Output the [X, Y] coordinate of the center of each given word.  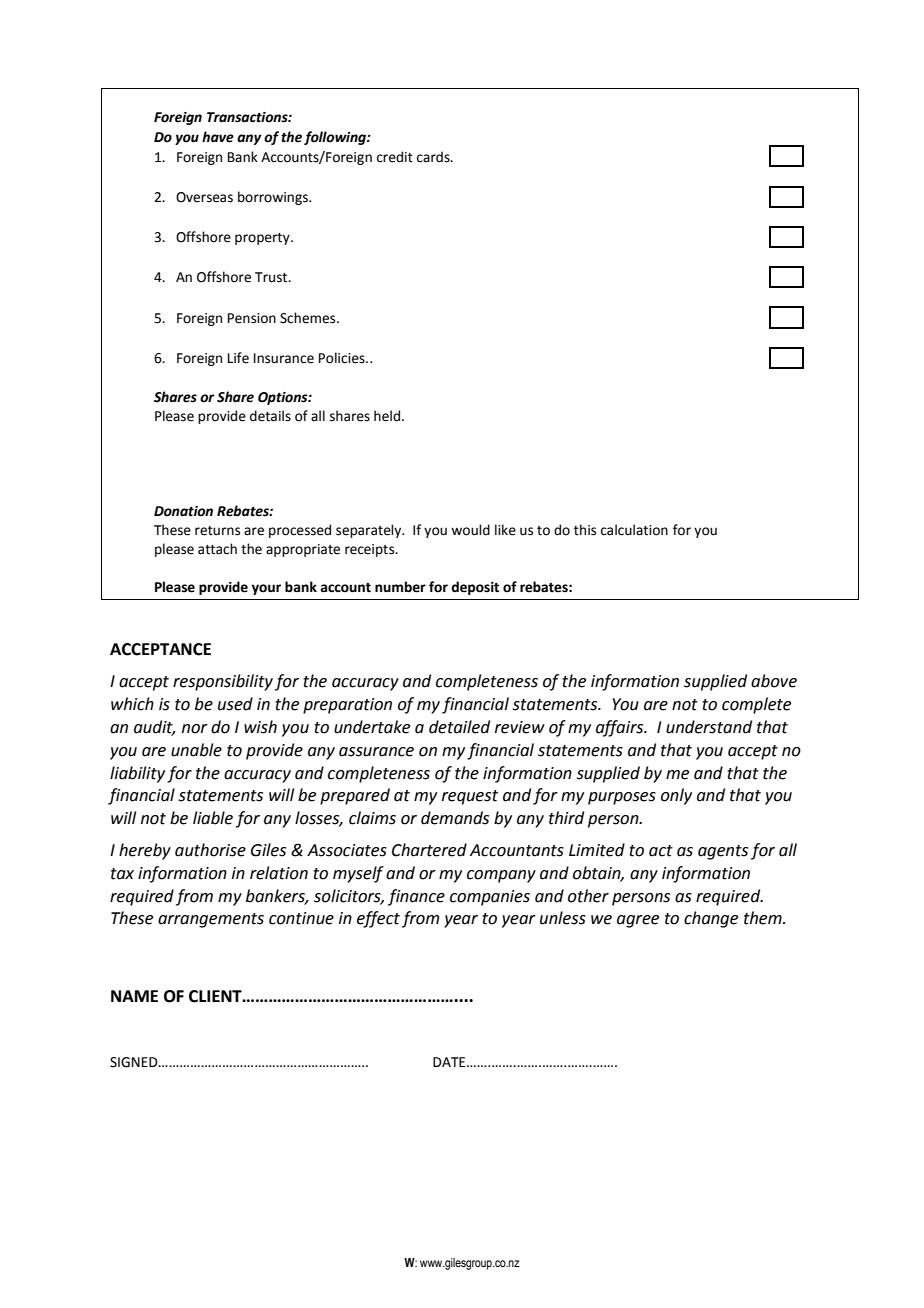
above [774, 681]
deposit [475, 588]
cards [434, 157]
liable [213, 818]
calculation [634, 530]
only [676, 796]
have [218, 137]
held [388, 416]
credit [395, 157]
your [266, 589]
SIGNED [135, 1062]
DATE [450, 1062]
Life [238, 358]
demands [455, 818]
